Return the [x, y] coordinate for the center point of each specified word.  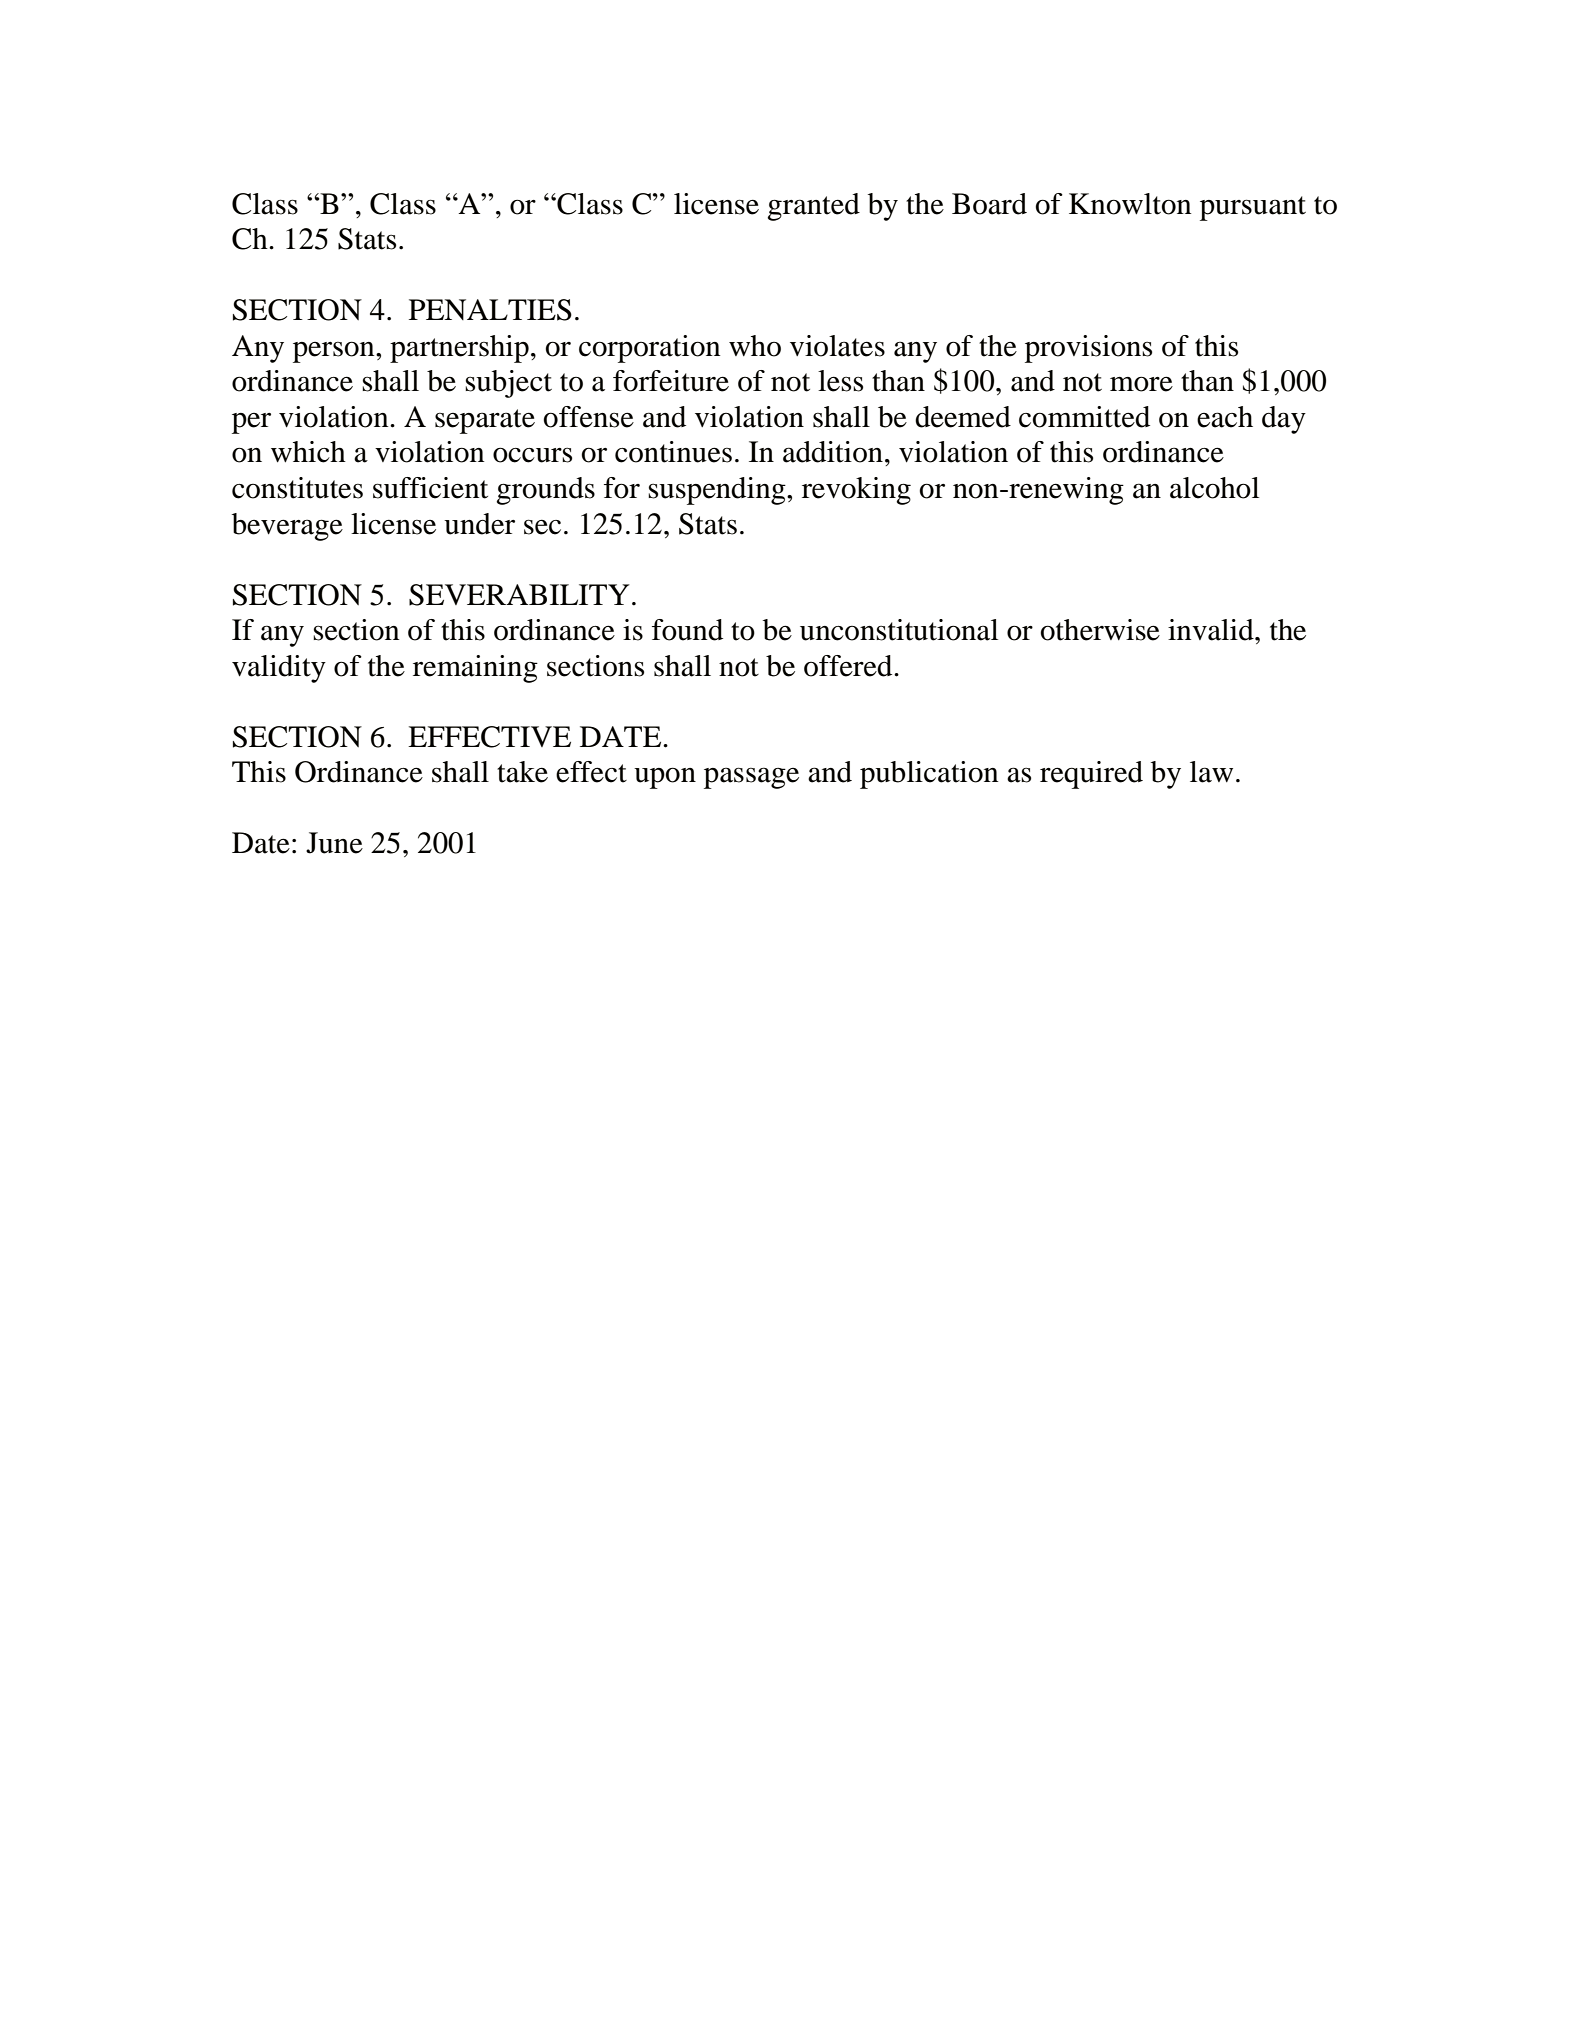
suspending [718, 491]
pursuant [1253, 208]
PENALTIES [490, 310]
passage [751, 778]
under [479, 524]
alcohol [1214, 488]
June [334, 843]
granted [813, 207]
